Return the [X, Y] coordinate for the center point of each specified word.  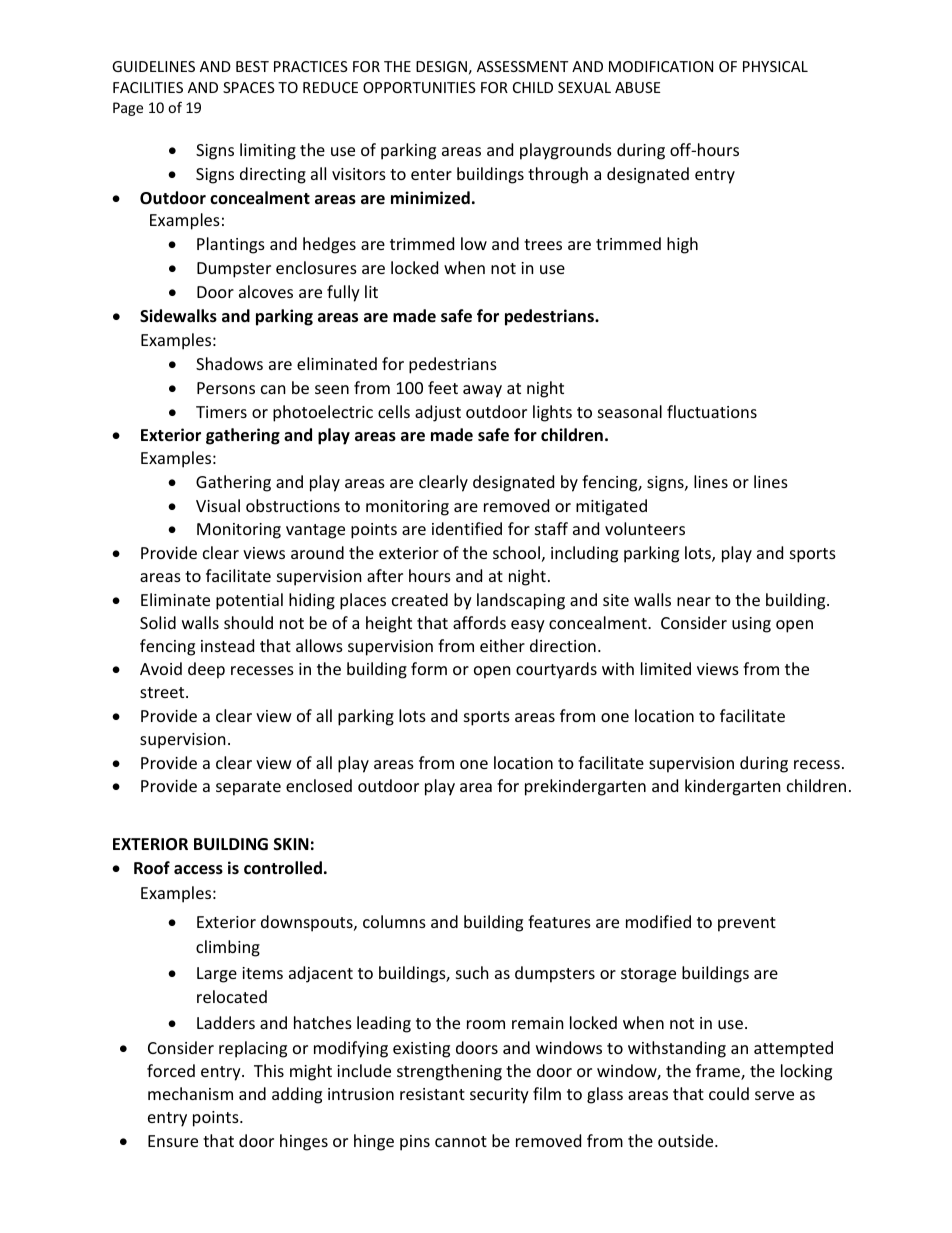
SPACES [249, 87]
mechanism [190, 1093]
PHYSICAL [775, 66]
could [729, 1093]
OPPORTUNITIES [419, 87]
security [499, 1096]
